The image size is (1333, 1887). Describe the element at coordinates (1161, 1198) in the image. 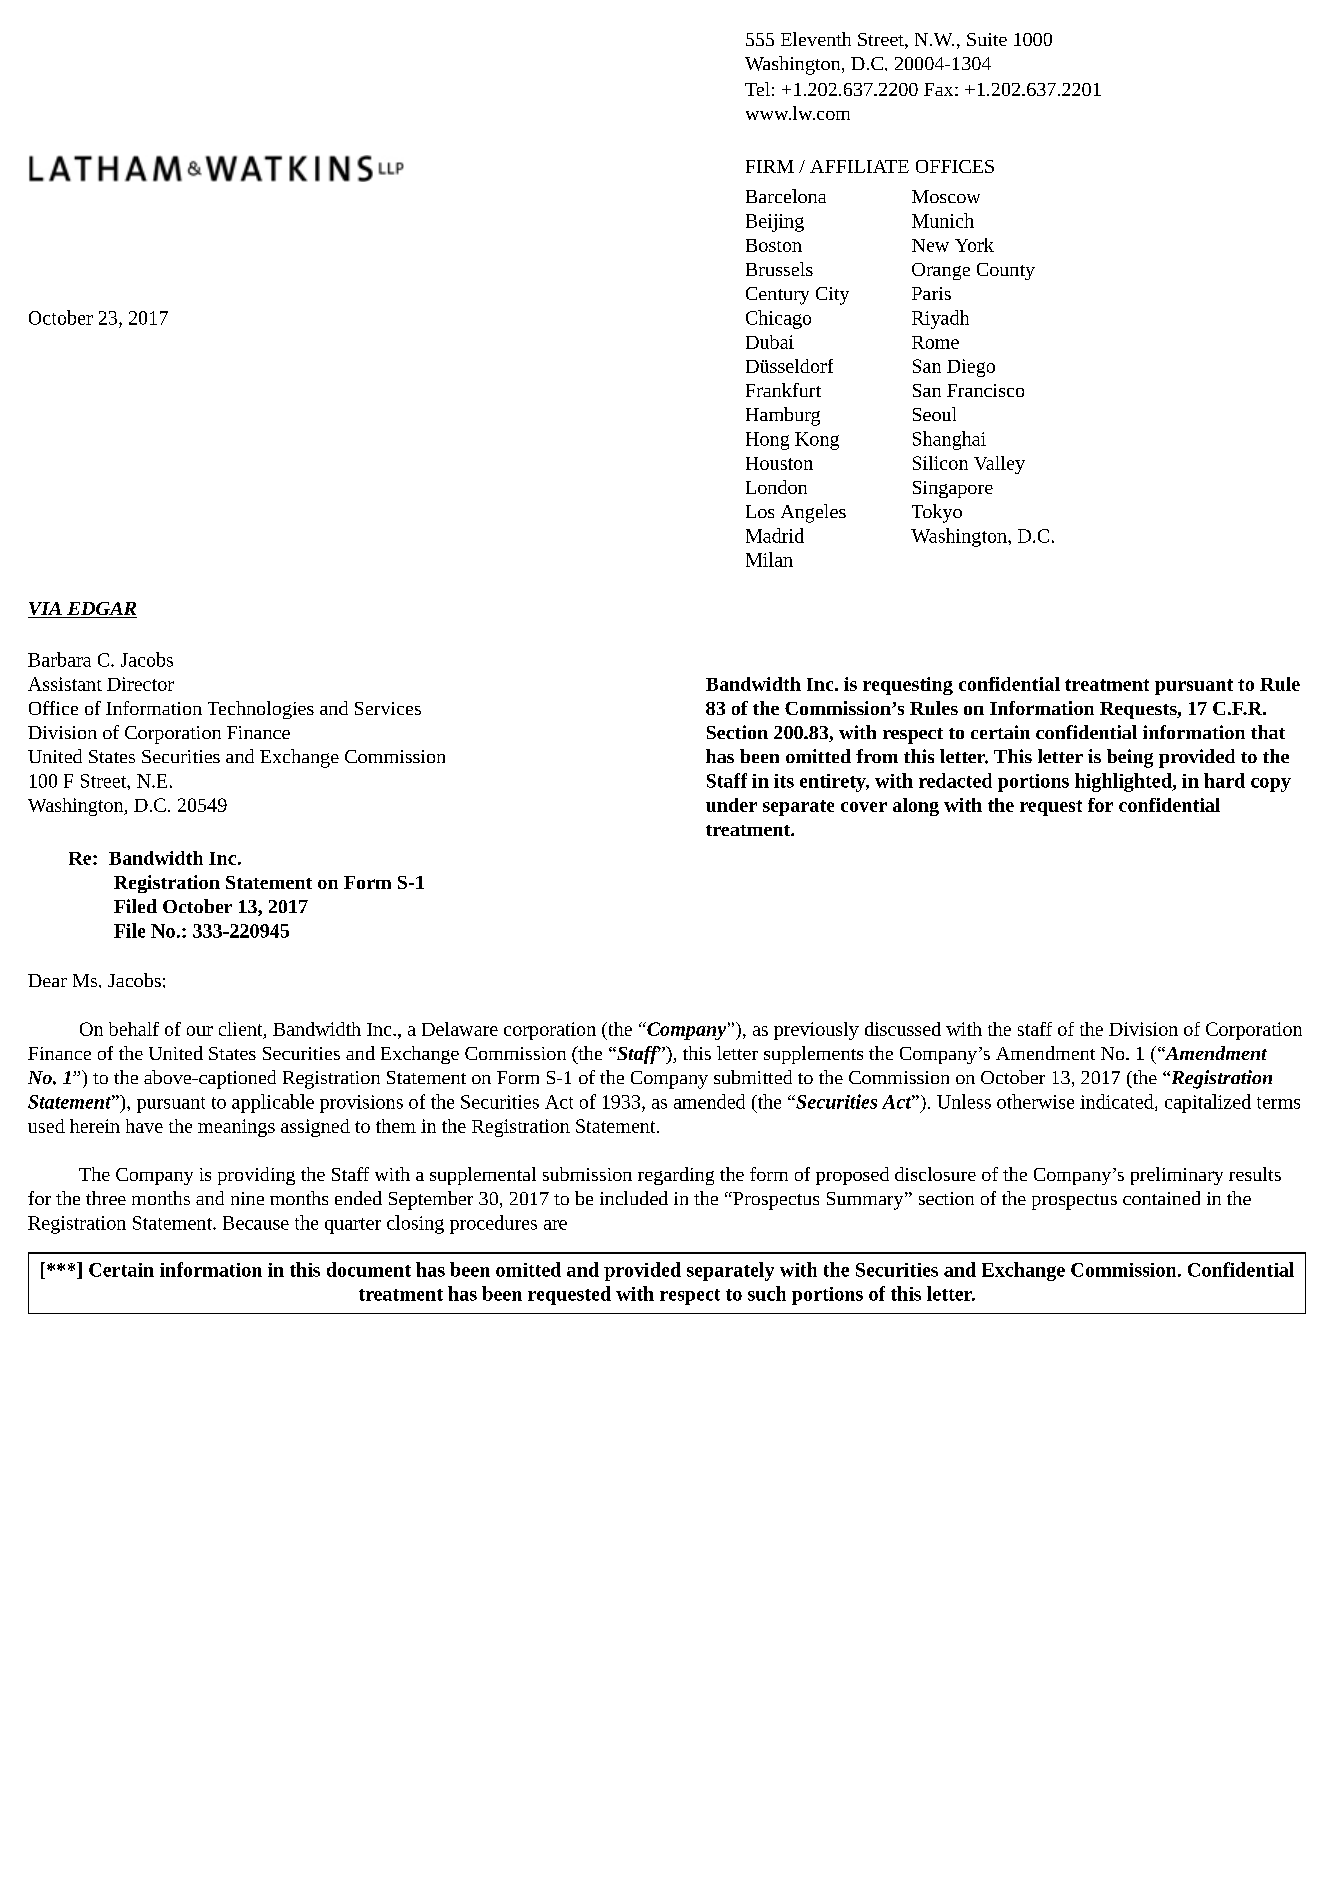

I see `contained` at that location.
